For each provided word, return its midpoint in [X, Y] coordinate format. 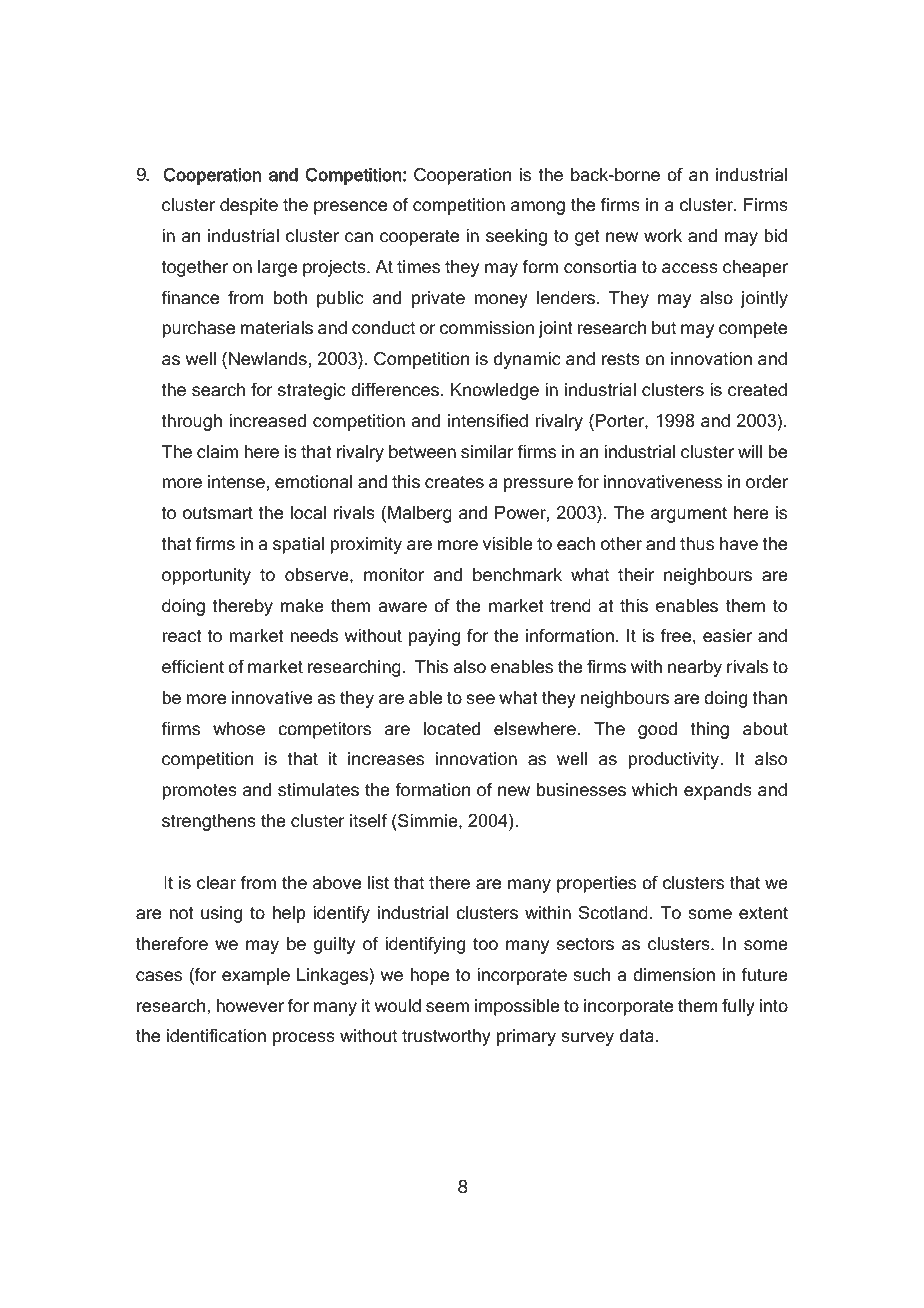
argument [689, 515]
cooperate [419, 238]
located [452, 729]
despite [249, 206]
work [663, 236]
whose [239, 729]
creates [454, 482]
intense [236, 482]
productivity [675, 760]
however [250, 1006]
